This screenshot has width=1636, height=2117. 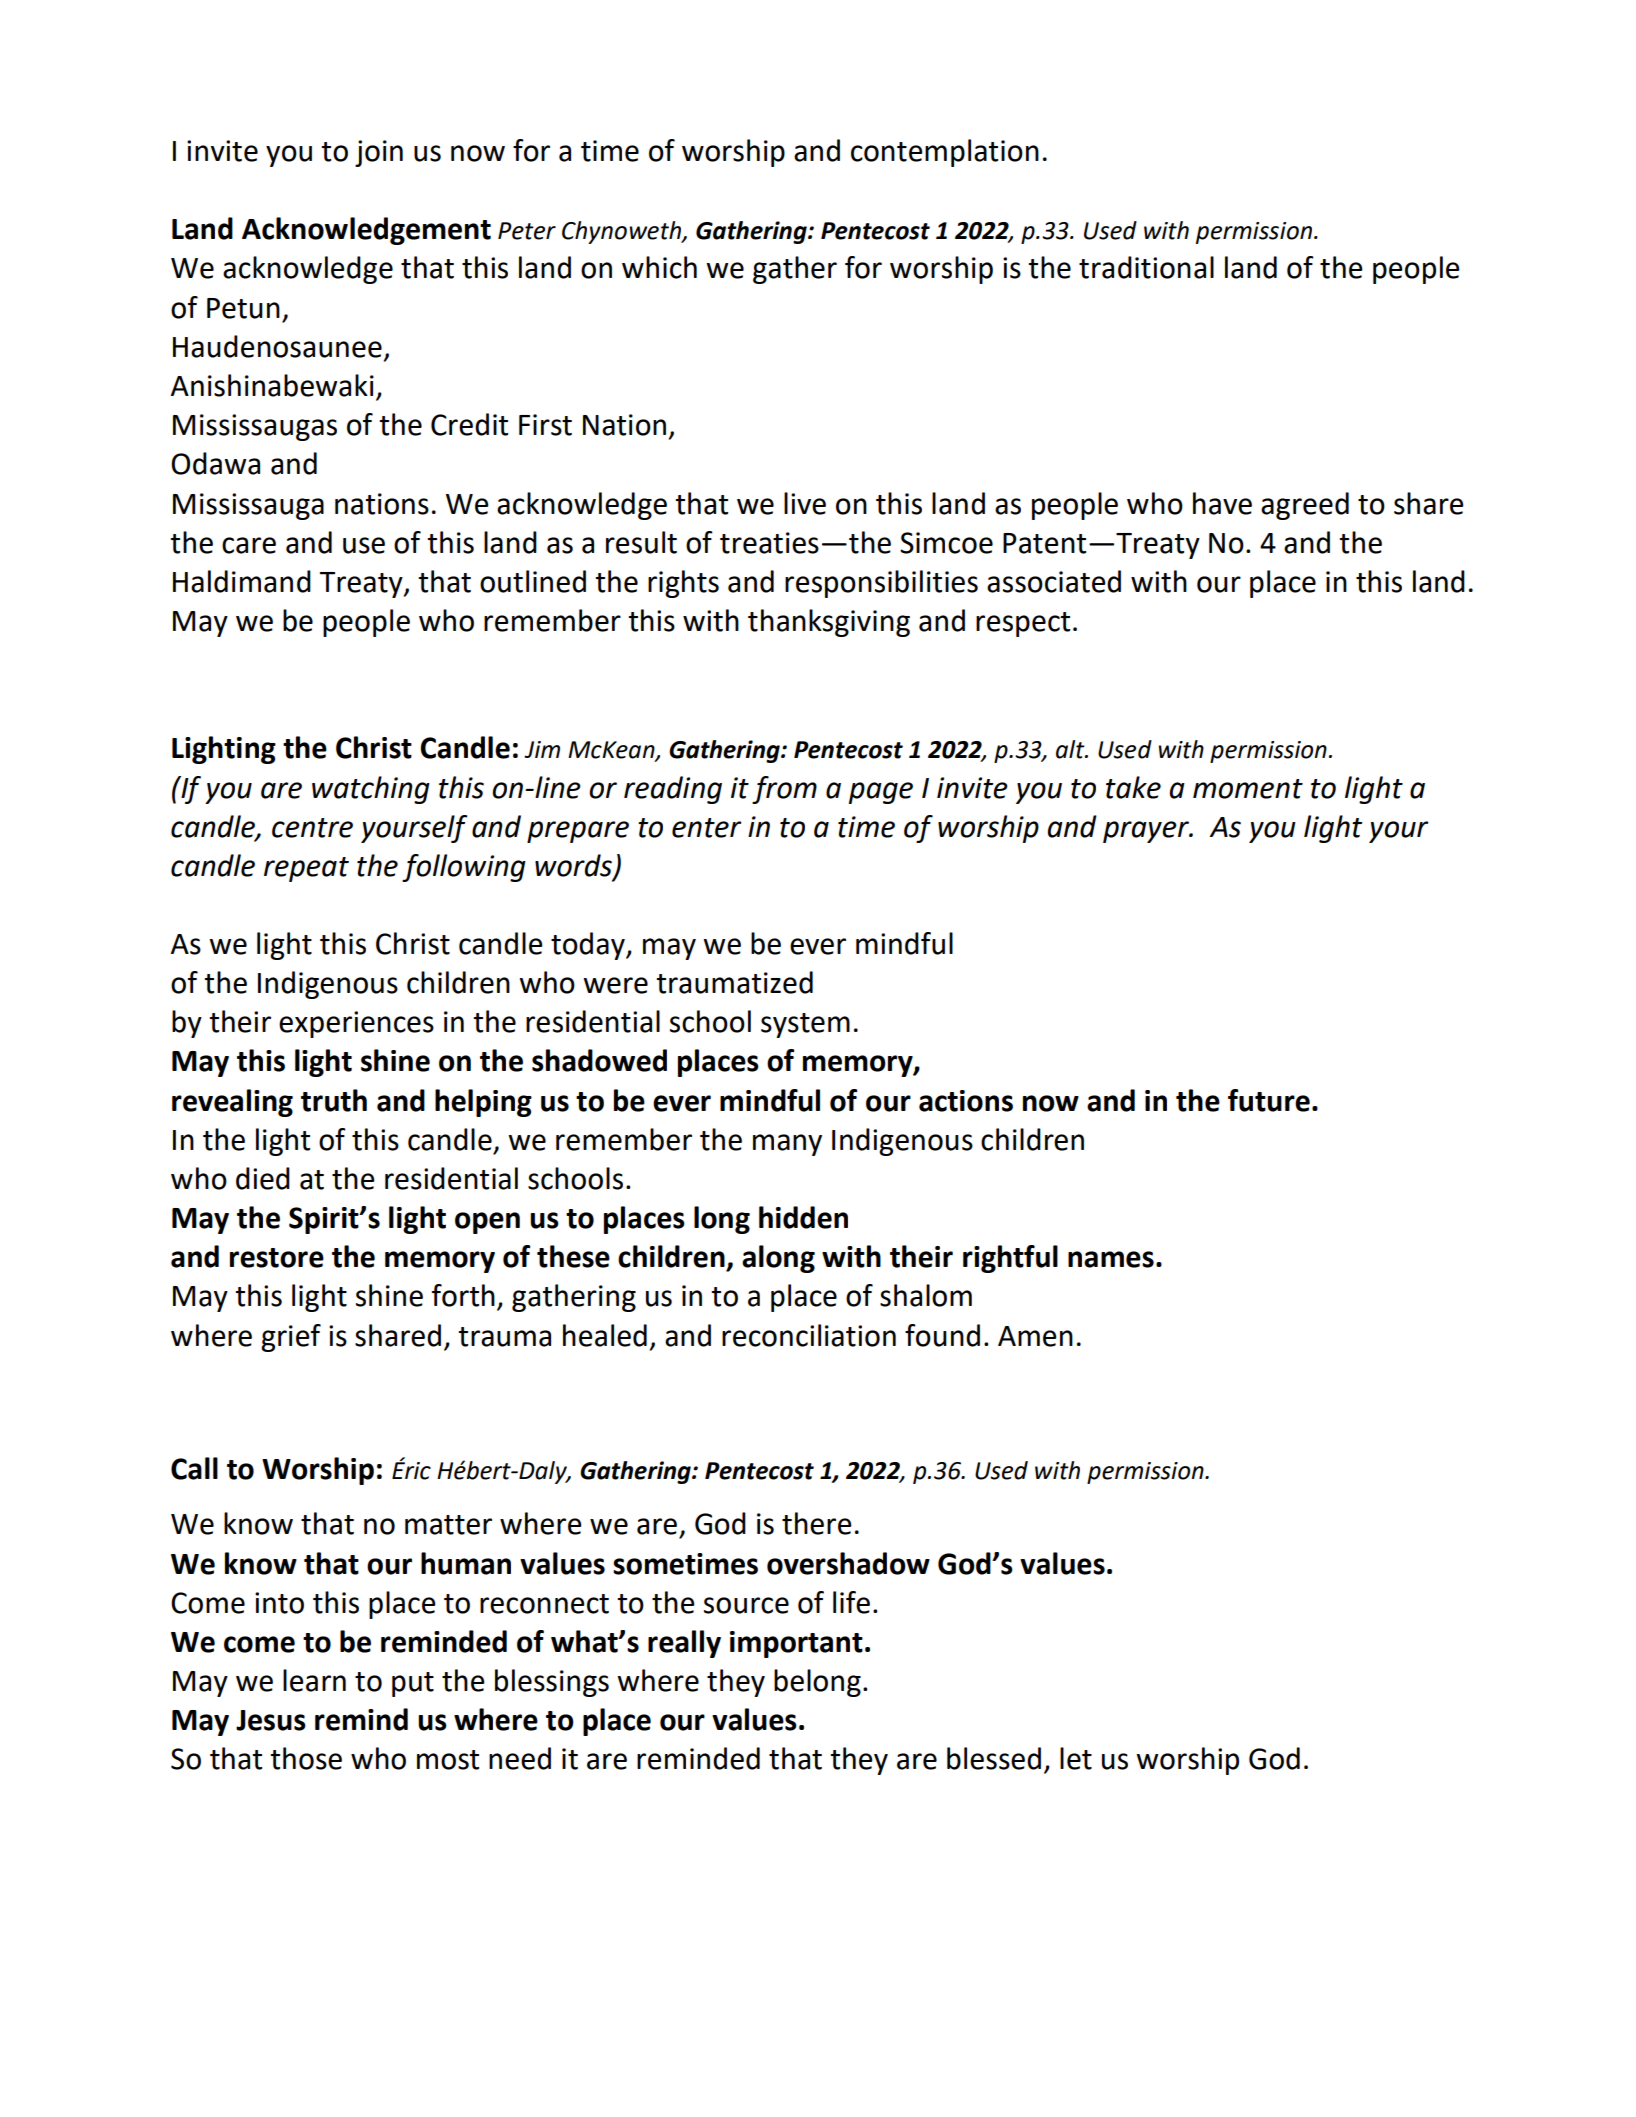 I want to click on join, so click(x=379, y=153).
